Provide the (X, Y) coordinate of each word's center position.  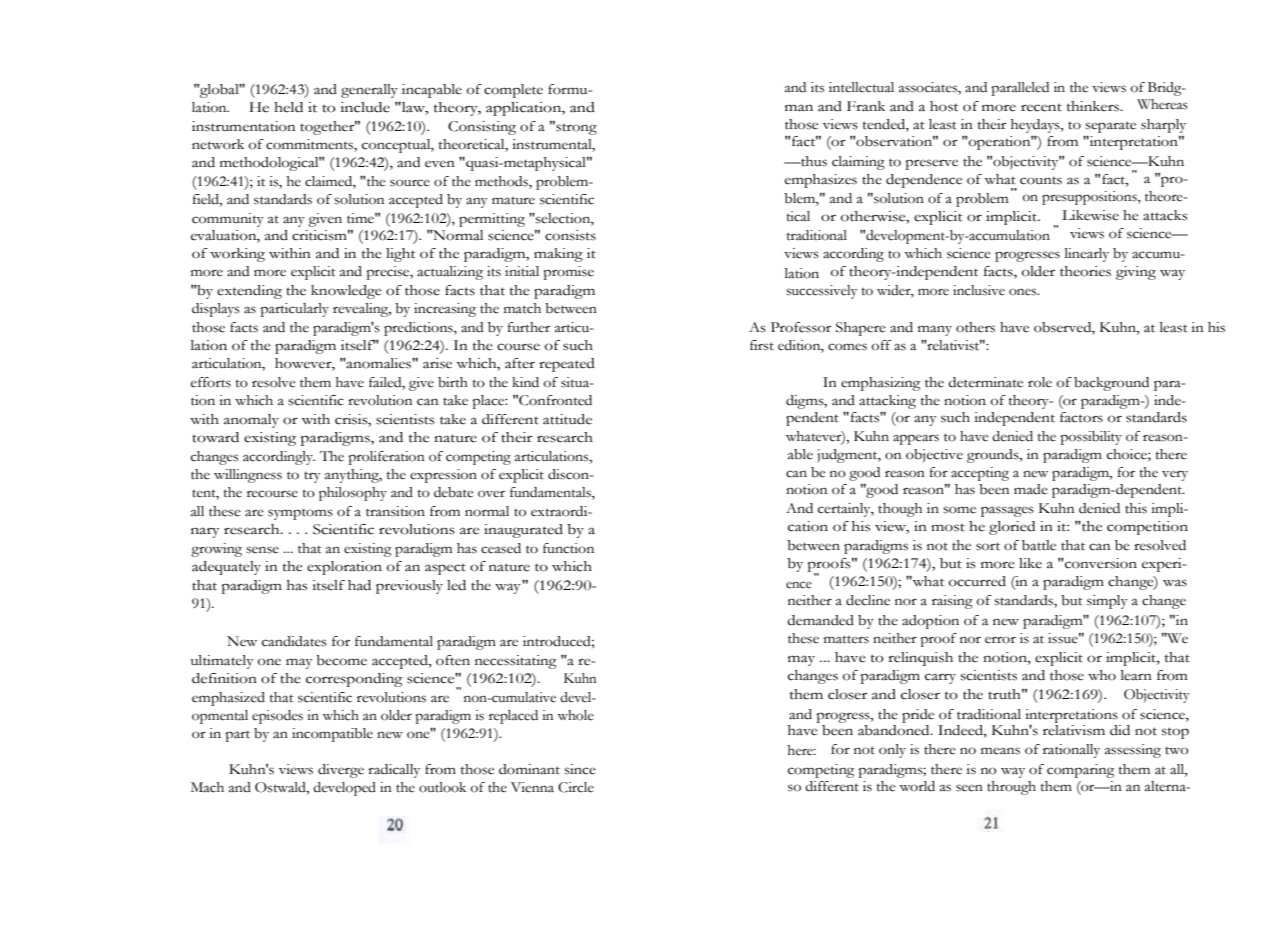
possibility (1091, 438)
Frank (866, 106)
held (288, 107)
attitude (567, 419)
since (580, 769)
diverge (341, 771)
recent (1041, 108)
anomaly (251, 421)
